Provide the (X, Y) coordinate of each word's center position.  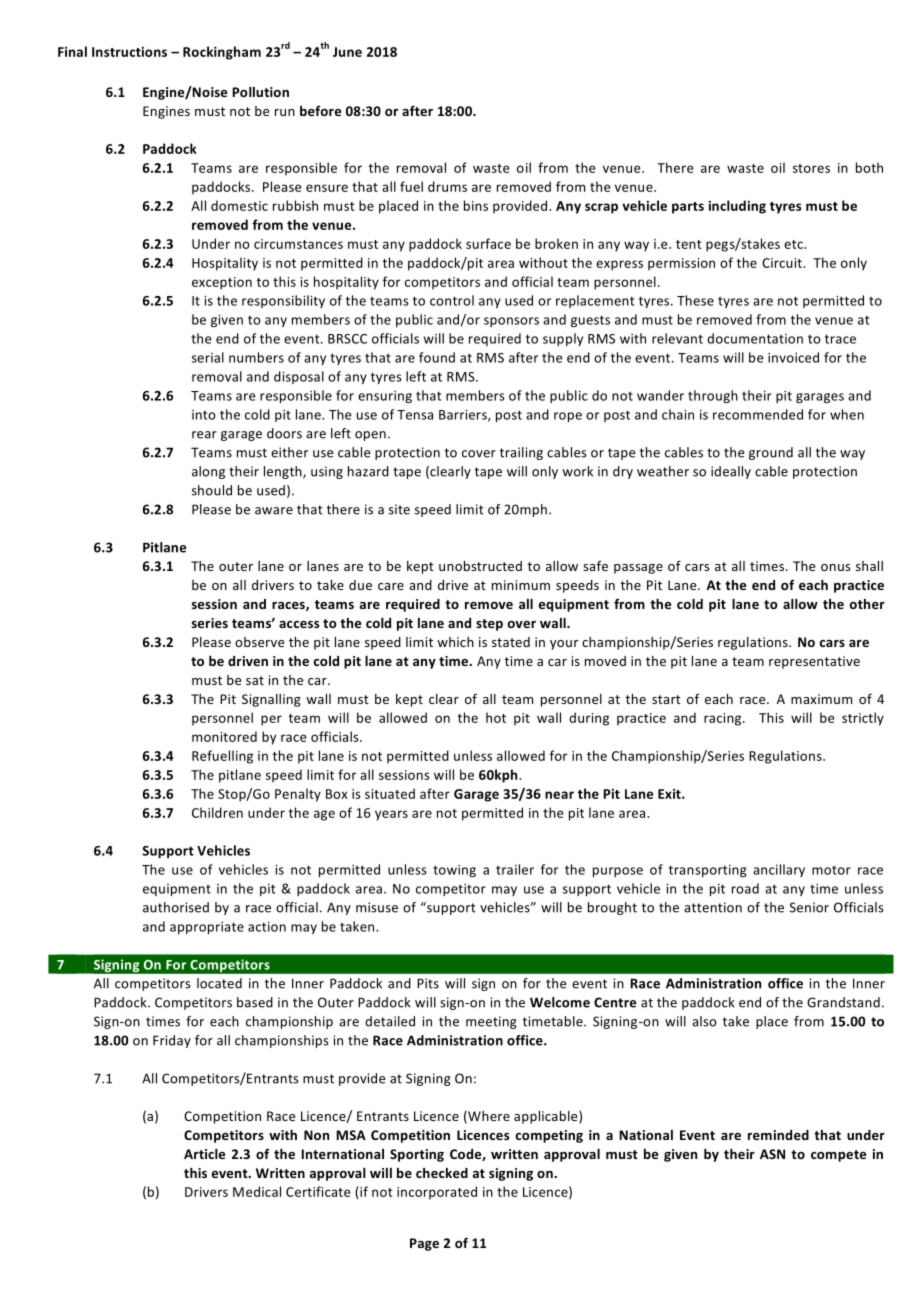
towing (454, 871)
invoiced (793, 357)
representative (814, 662)
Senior (809, 907)
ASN (772, 1154)
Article (204, 1154)
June (347, 52)
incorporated (437, 1193)
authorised (176, 907)
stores (811, 168)
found (437, 357)
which (455, 642)
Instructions (129, 52)
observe (259, 642)
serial (208, 357)
